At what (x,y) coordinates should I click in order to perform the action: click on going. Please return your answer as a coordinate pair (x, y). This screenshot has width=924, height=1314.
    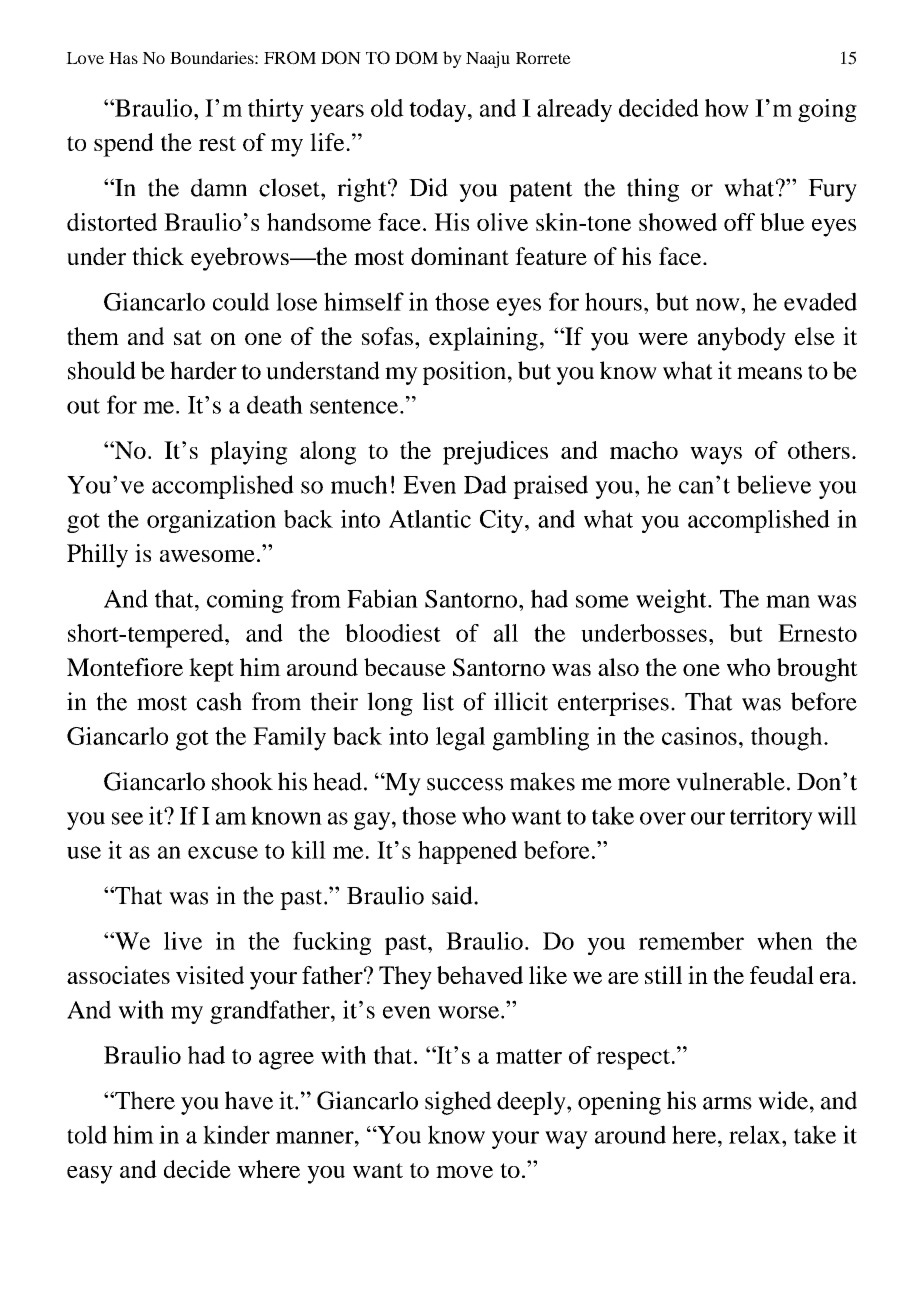
    Looking at the image, I should click on (827, 110).
